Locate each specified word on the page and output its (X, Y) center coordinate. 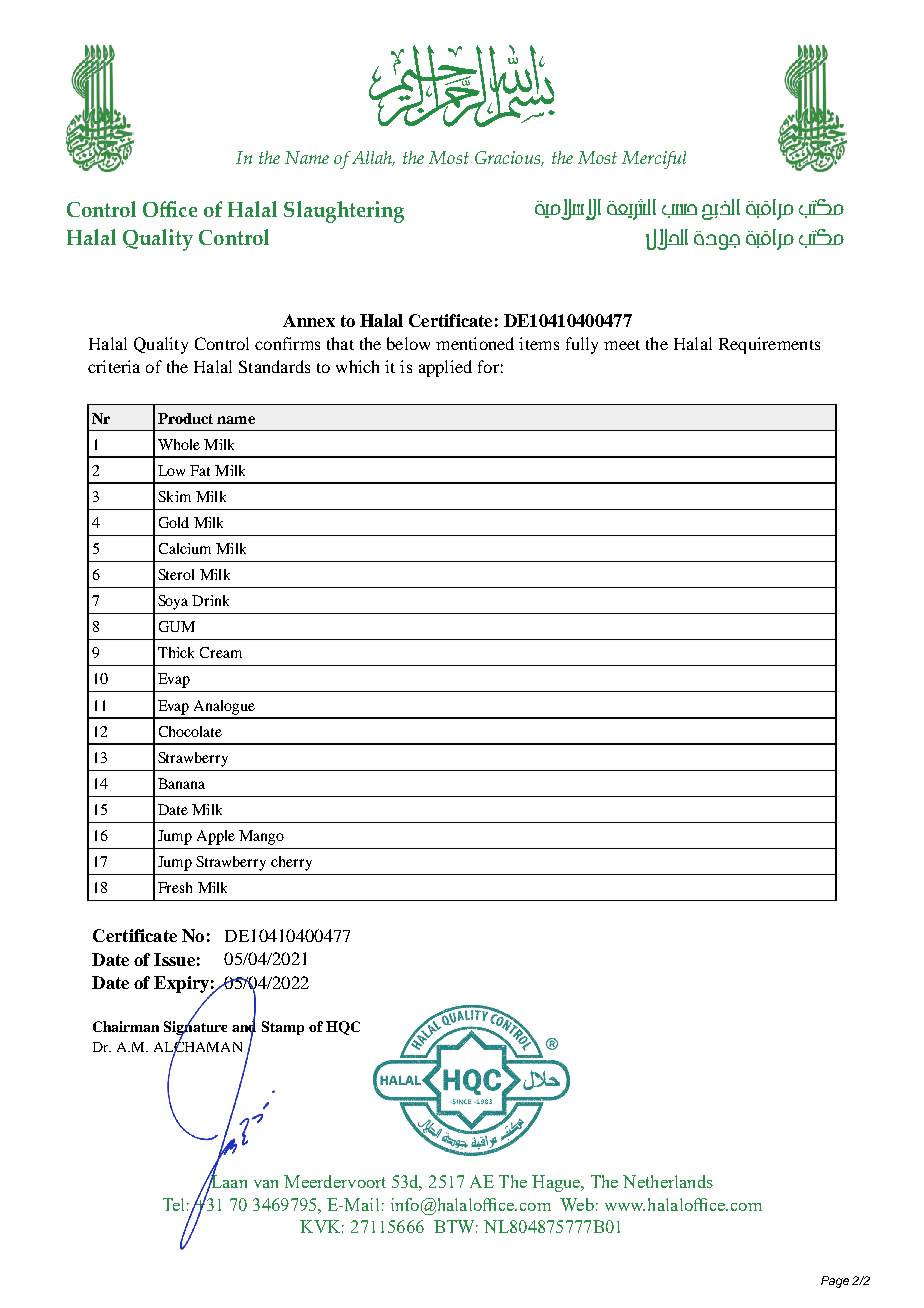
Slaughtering (344, 212)
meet (622, 345)
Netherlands (668, 1181)
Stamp (283, 1028)
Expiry (182, 985)
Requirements (769, 345)
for (488, 366)
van (266, 1184)
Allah (372, 158)
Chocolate (190, 731)
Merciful (654, 160)
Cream (221, 652)
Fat (200, 470)
